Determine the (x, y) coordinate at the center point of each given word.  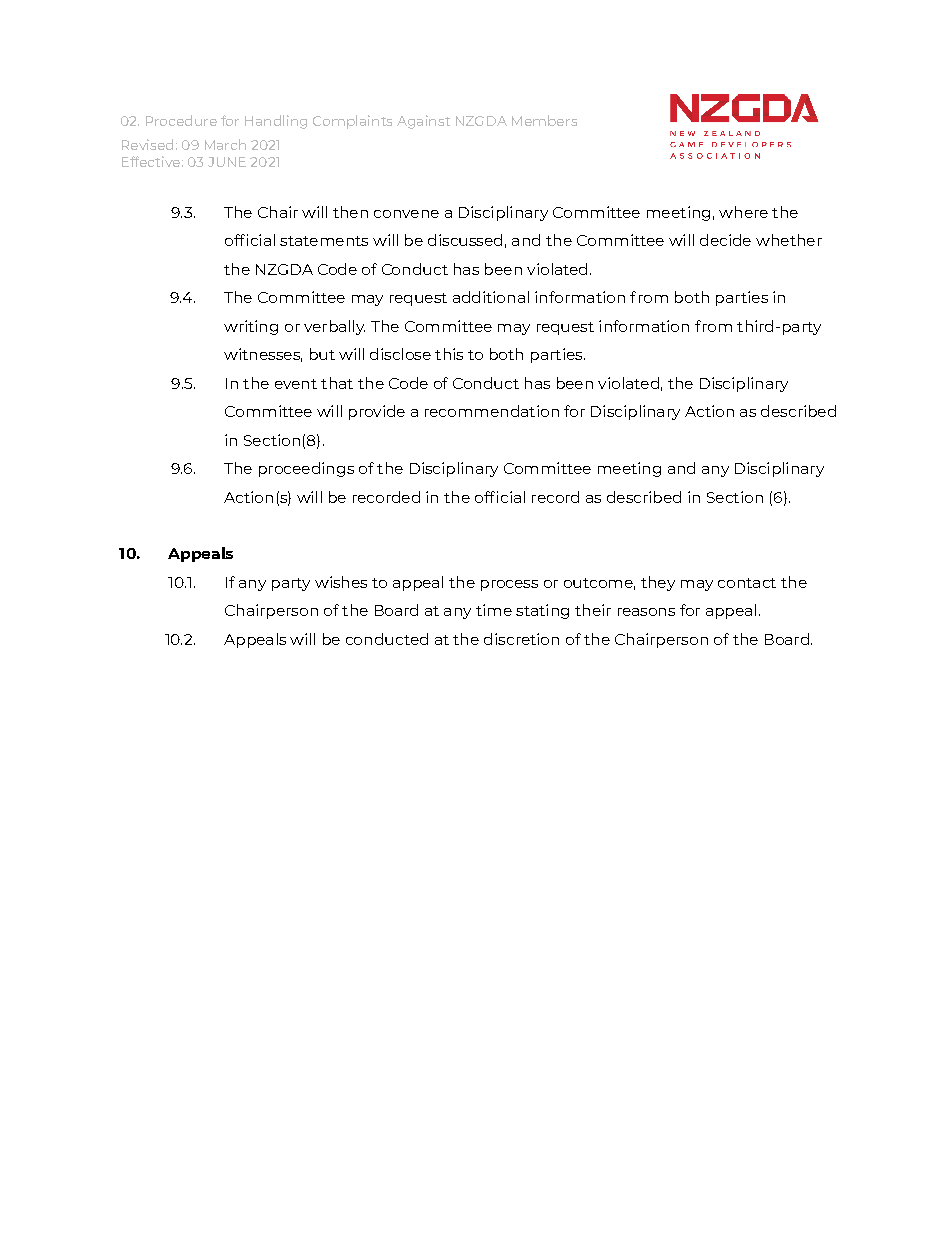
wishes (341, 582)
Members (544, 120)
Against (423, 122)
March (225, 144)
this (449, 354)
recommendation (492, 411)
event (296, 384)
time (494, 610)
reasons (646, 612)
